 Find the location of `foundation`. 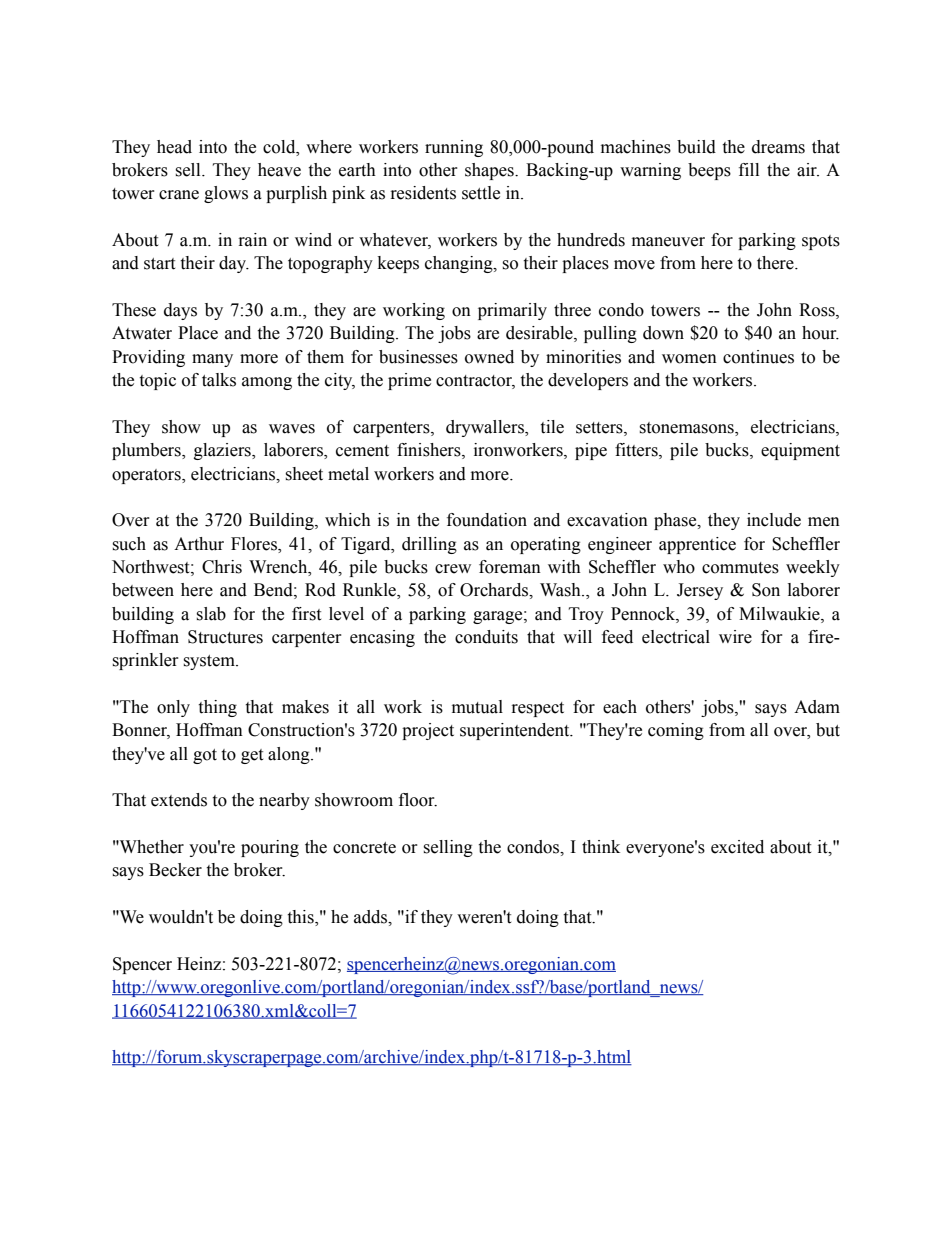

foundation is located at coordinates (487, 520).
